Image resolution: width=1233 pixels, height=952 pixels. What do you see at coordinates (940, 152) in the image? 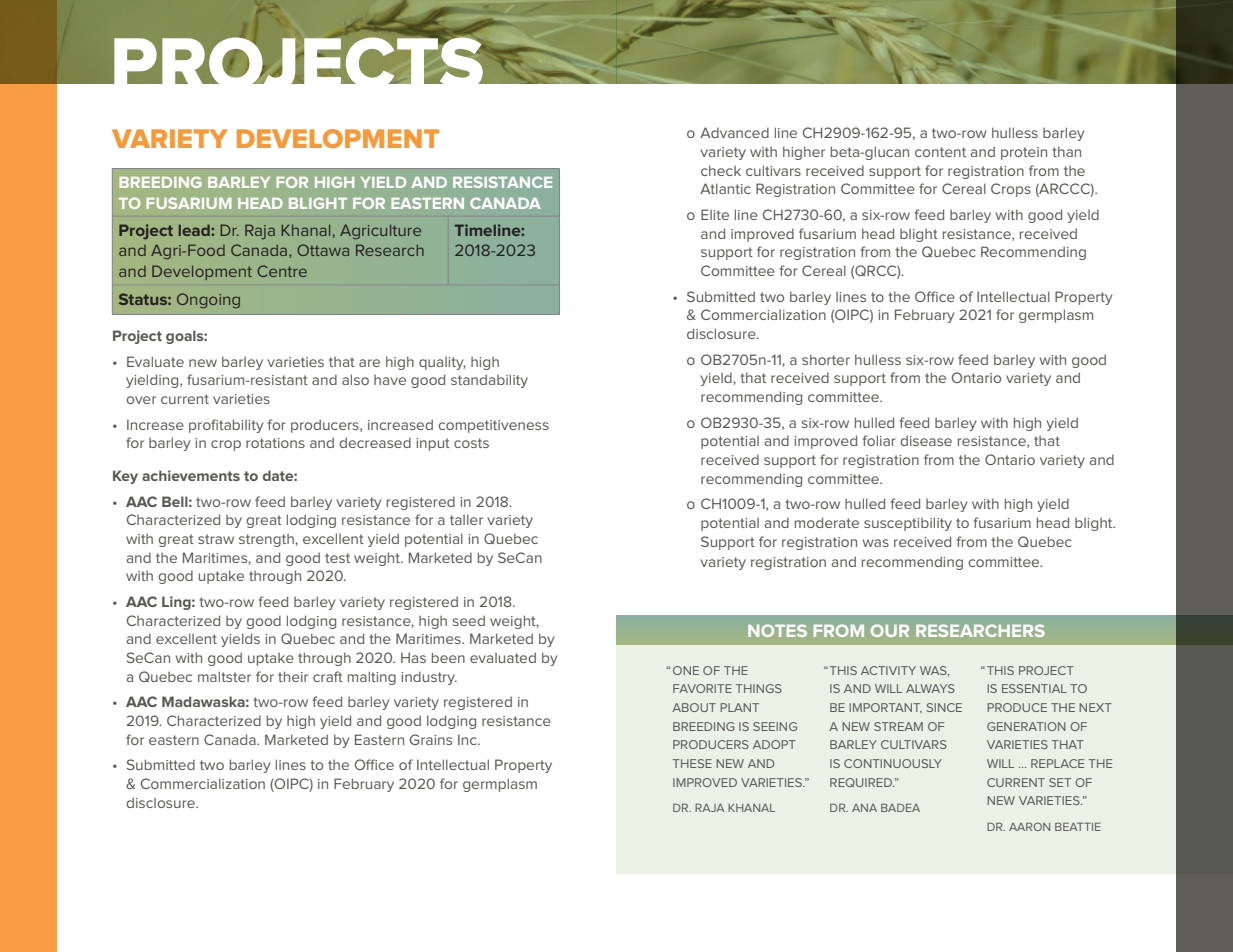
I see `content` at bounding box center [940, 152].
